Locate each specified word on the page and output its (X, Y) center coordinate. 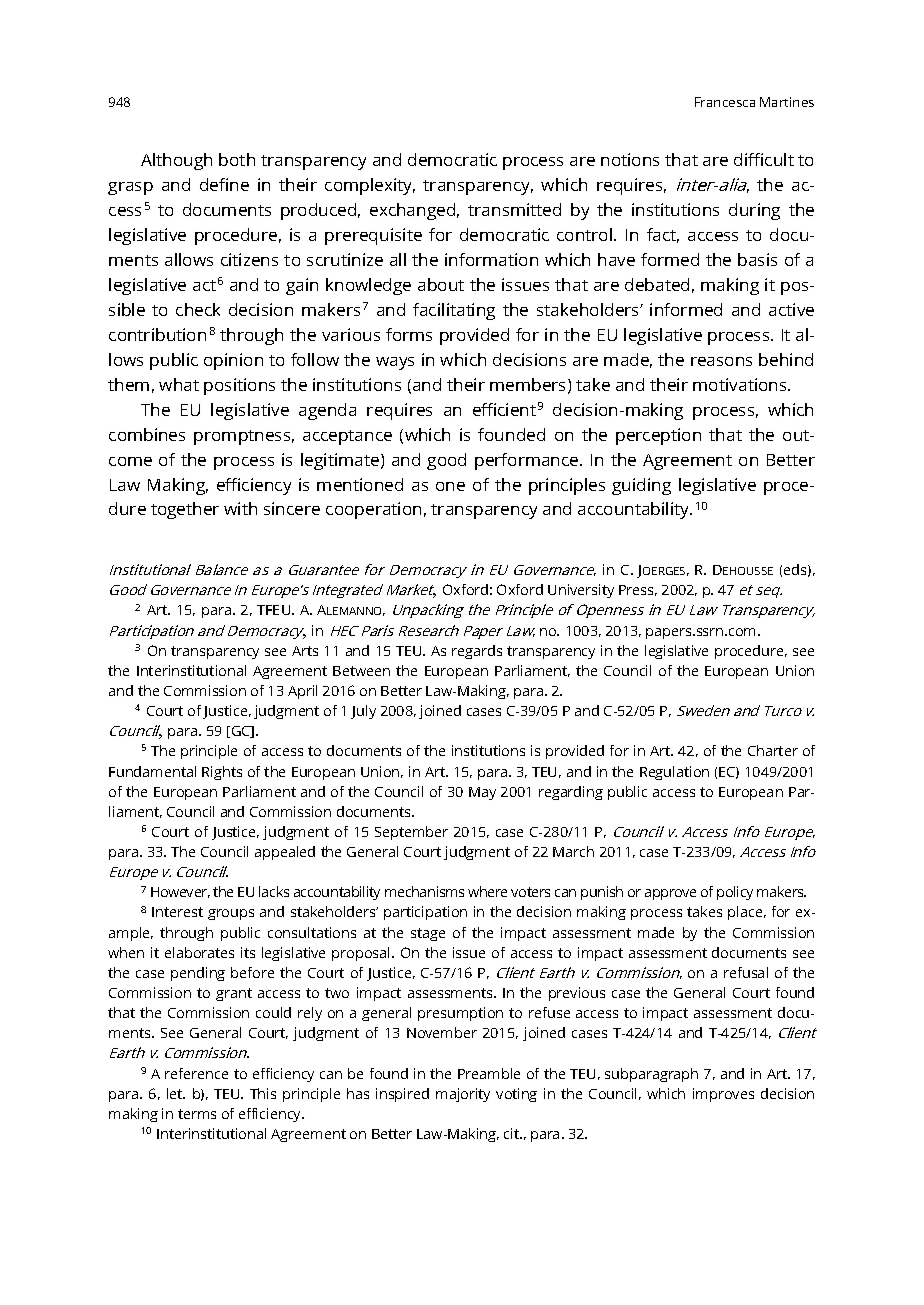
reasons (721, 361)
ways (395, 363)
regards (477, 652)
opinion (233, 361)
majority (463, 1095)
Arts (305, 651)
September (411, 833)
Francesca (725, 102)
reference (196, 1073)
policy (735, 893)
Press (638, 590)
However (180, 892)
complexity (370, 186)
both (237, 159)
